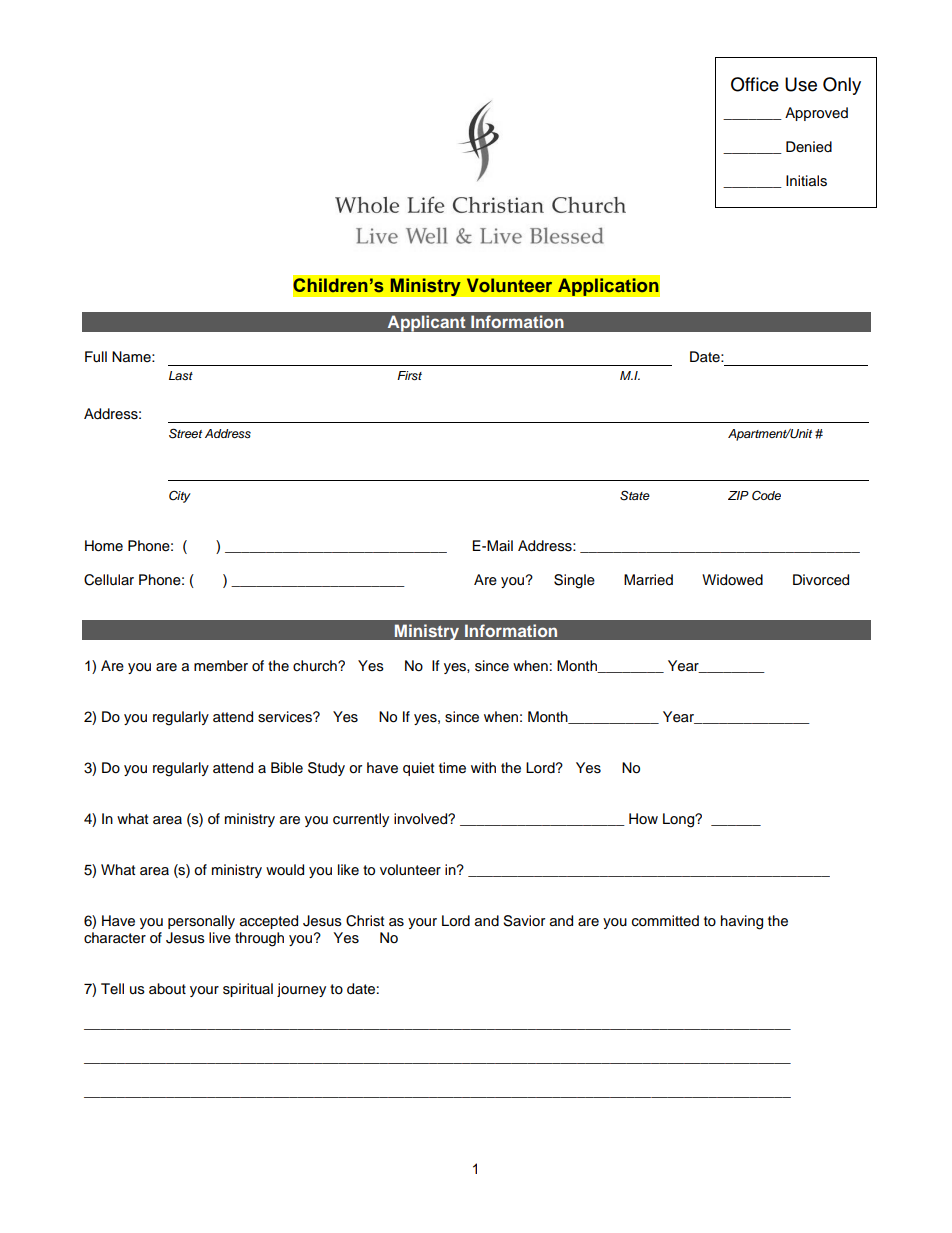  What do you see at coordinates (221, 666) in the screenshot?
I see `member` at bounding box center [221, 666].
